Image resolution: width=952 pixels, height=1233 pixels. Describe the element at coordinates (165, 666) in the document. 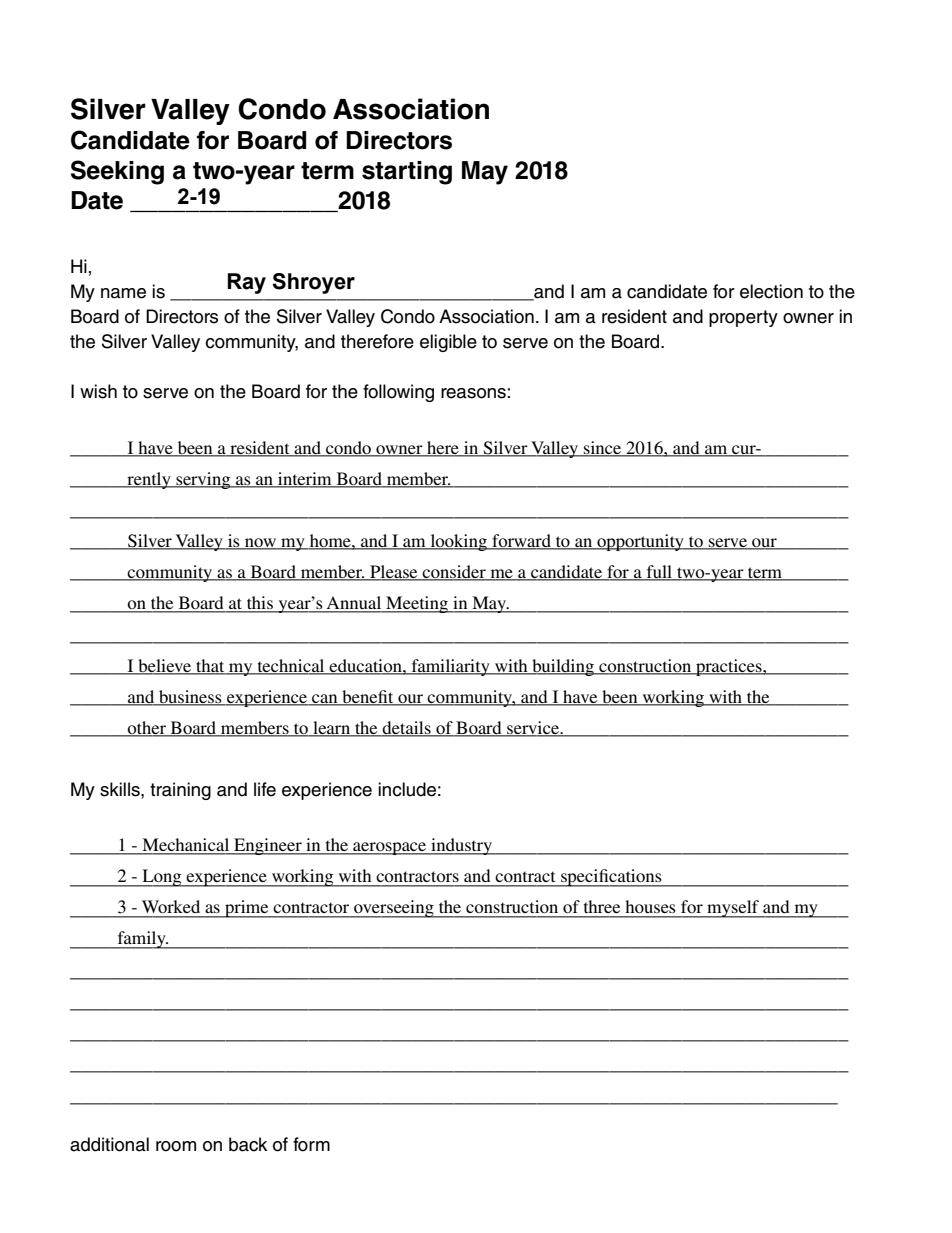

I see `believe` at that location.
